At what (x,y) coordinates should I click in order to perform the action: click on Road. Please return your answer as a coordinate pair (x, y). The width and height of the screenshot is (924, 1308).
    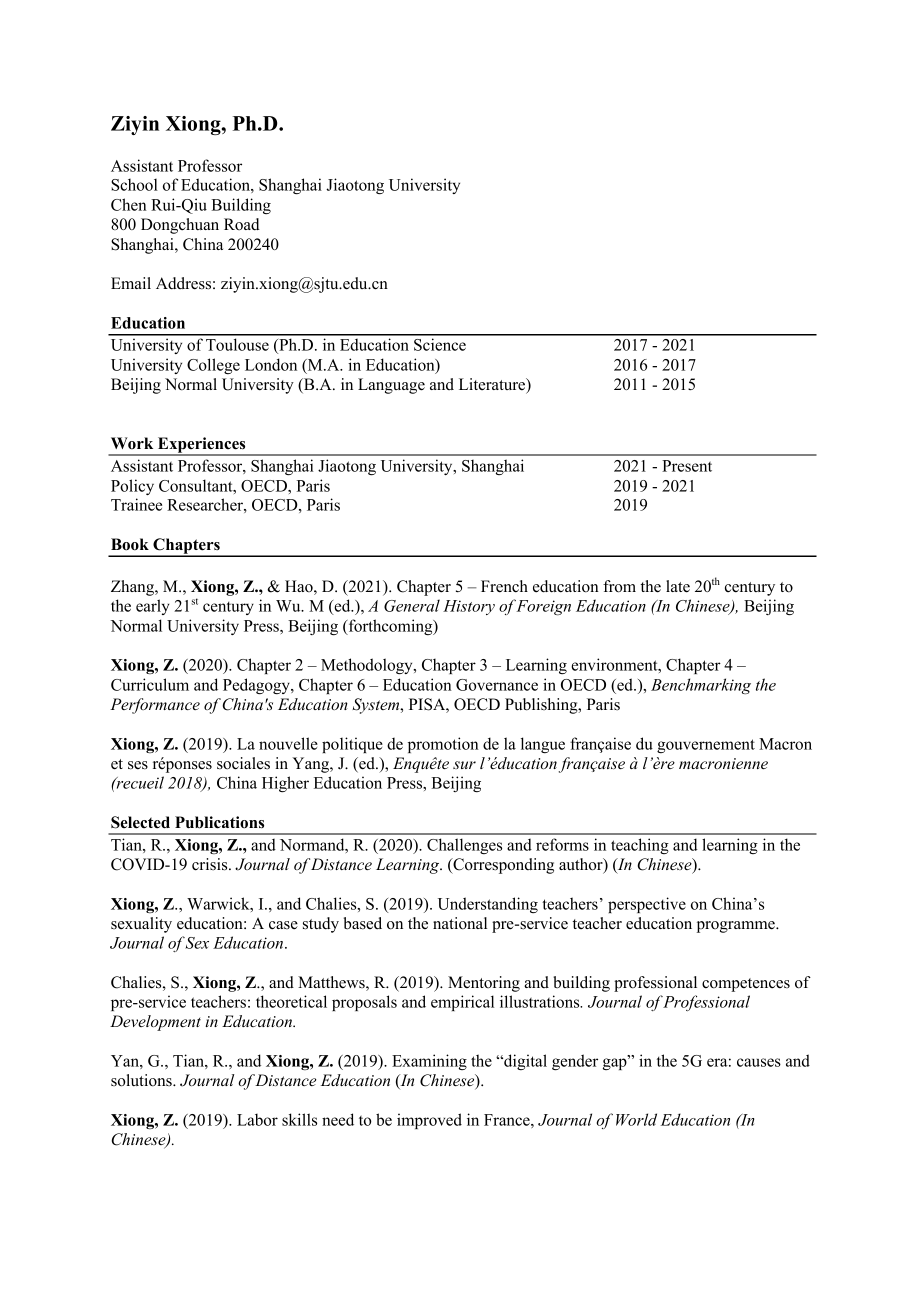
    Looking at the image, I should click on (242, 224).
